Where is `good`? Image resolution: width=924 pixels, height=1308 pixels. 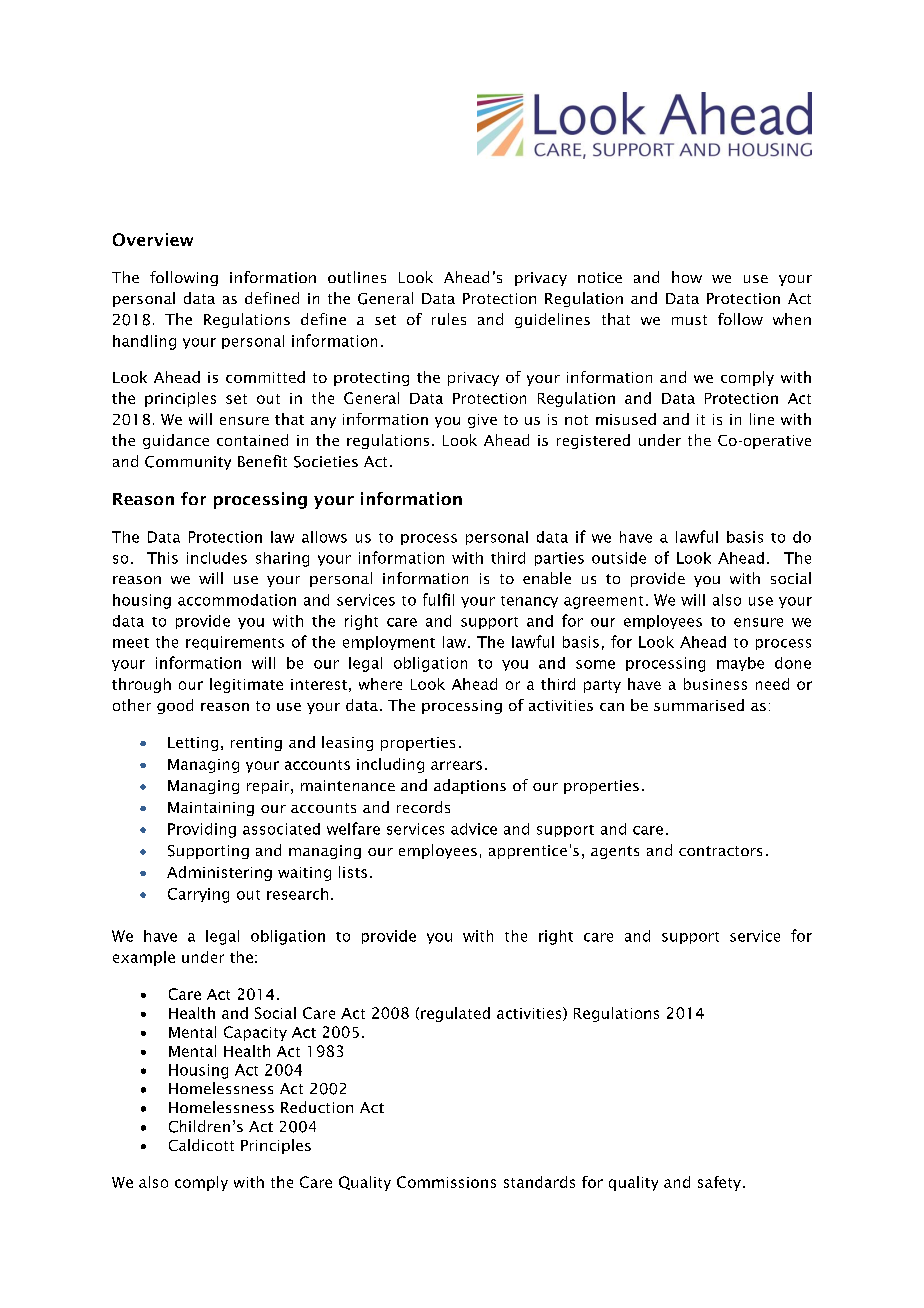 good is located at coordinates (175, 706).
